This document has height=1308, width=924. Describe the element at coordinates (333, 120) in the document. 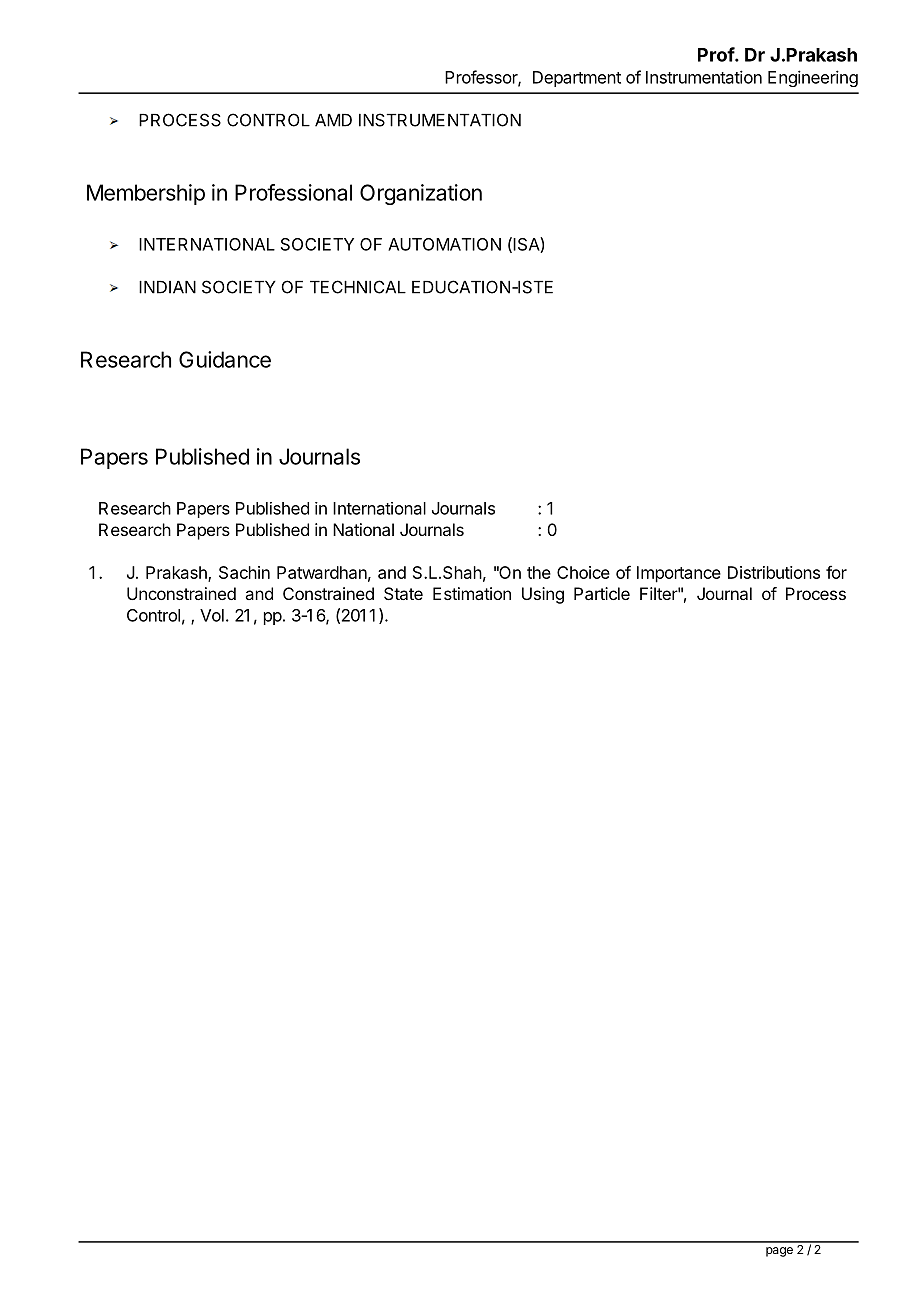

I see `AMD` at that location.
